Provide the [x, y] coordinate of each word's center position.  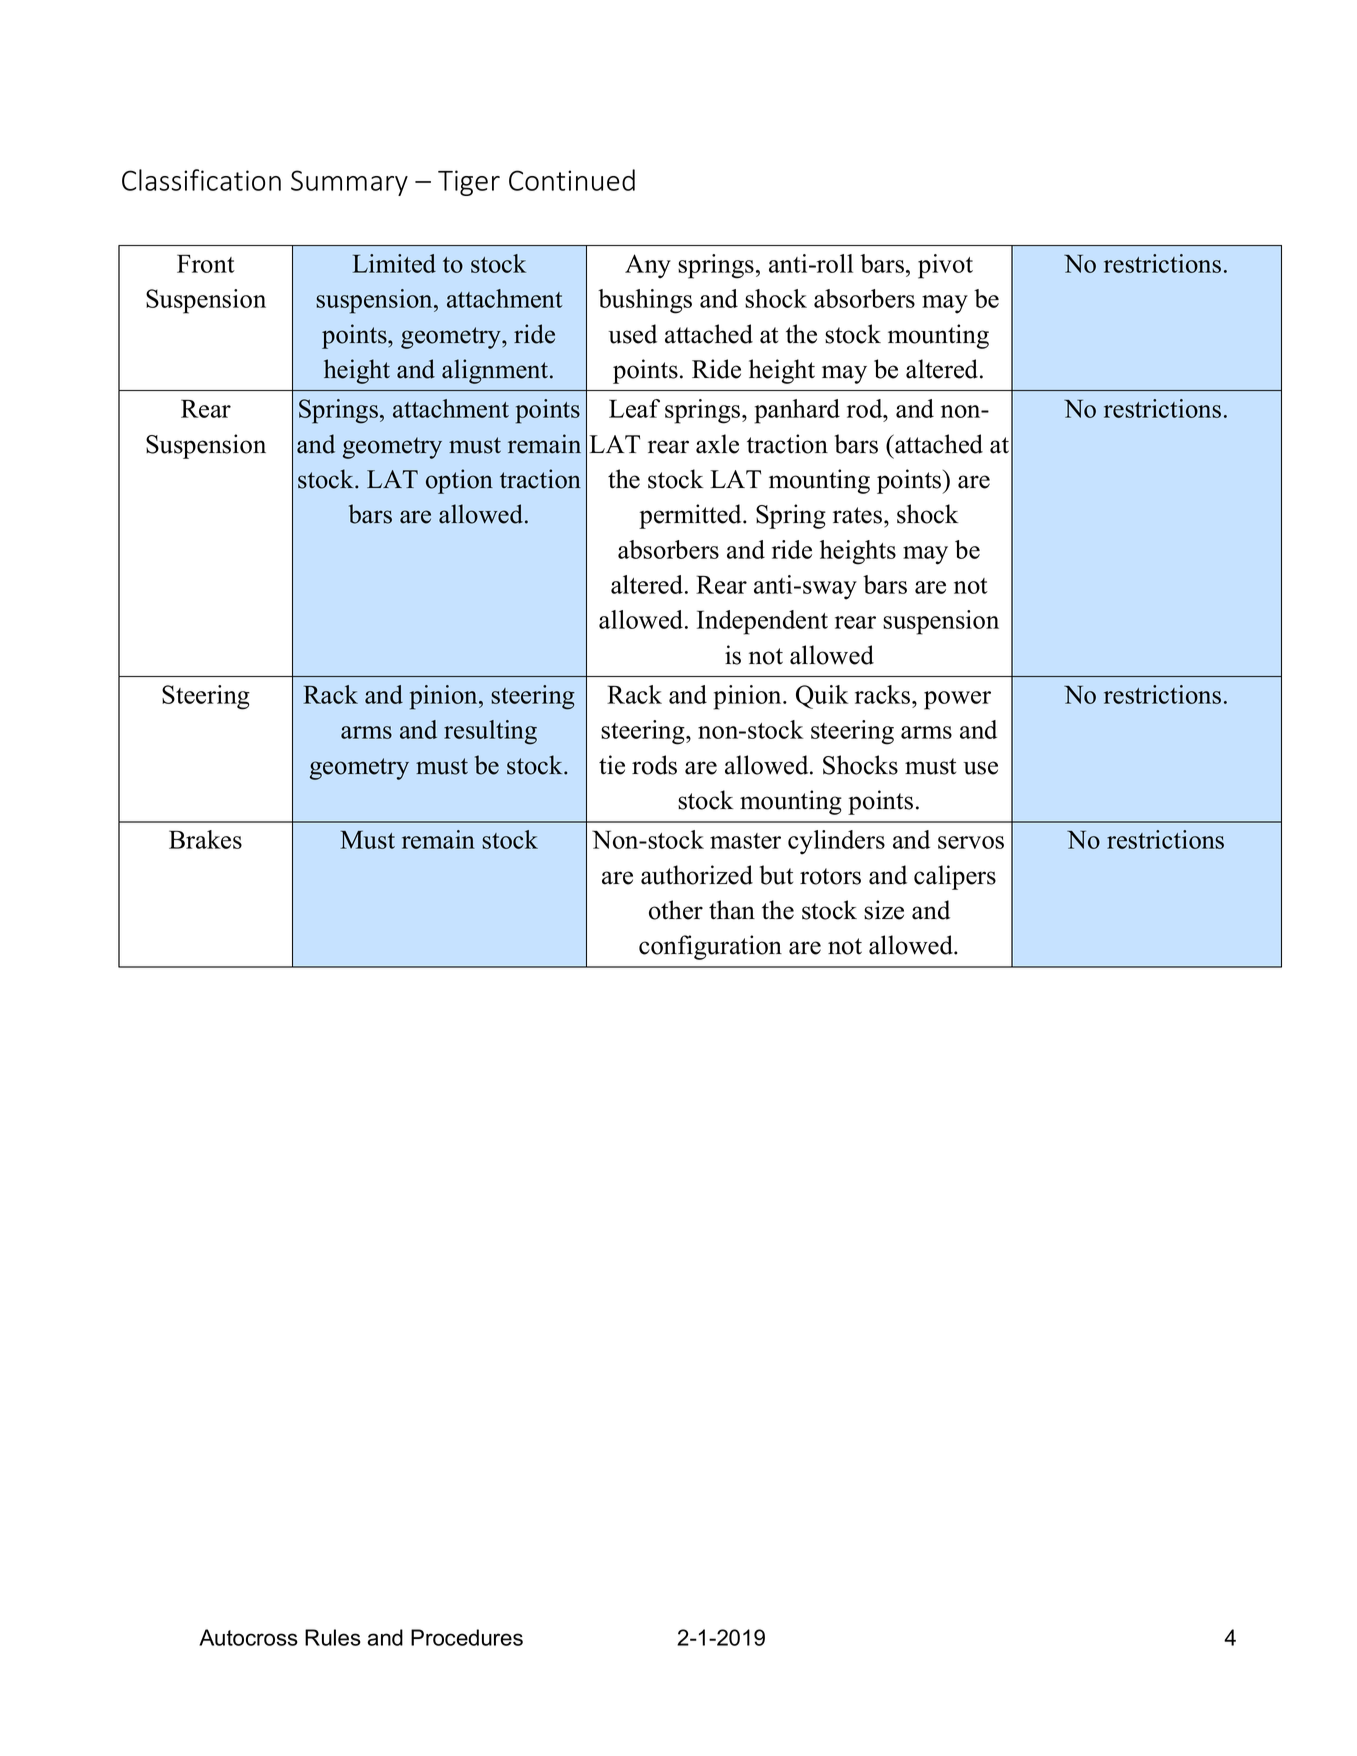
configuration [710, 947]
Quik [822, 697]
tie [612, 765]
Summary [349, 183]
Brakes [205, 839]
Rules [333, 1637]
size [884, 910]
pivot [945, 266]
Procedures [467, 1637]
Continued [572, 180]
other [676, 910]
